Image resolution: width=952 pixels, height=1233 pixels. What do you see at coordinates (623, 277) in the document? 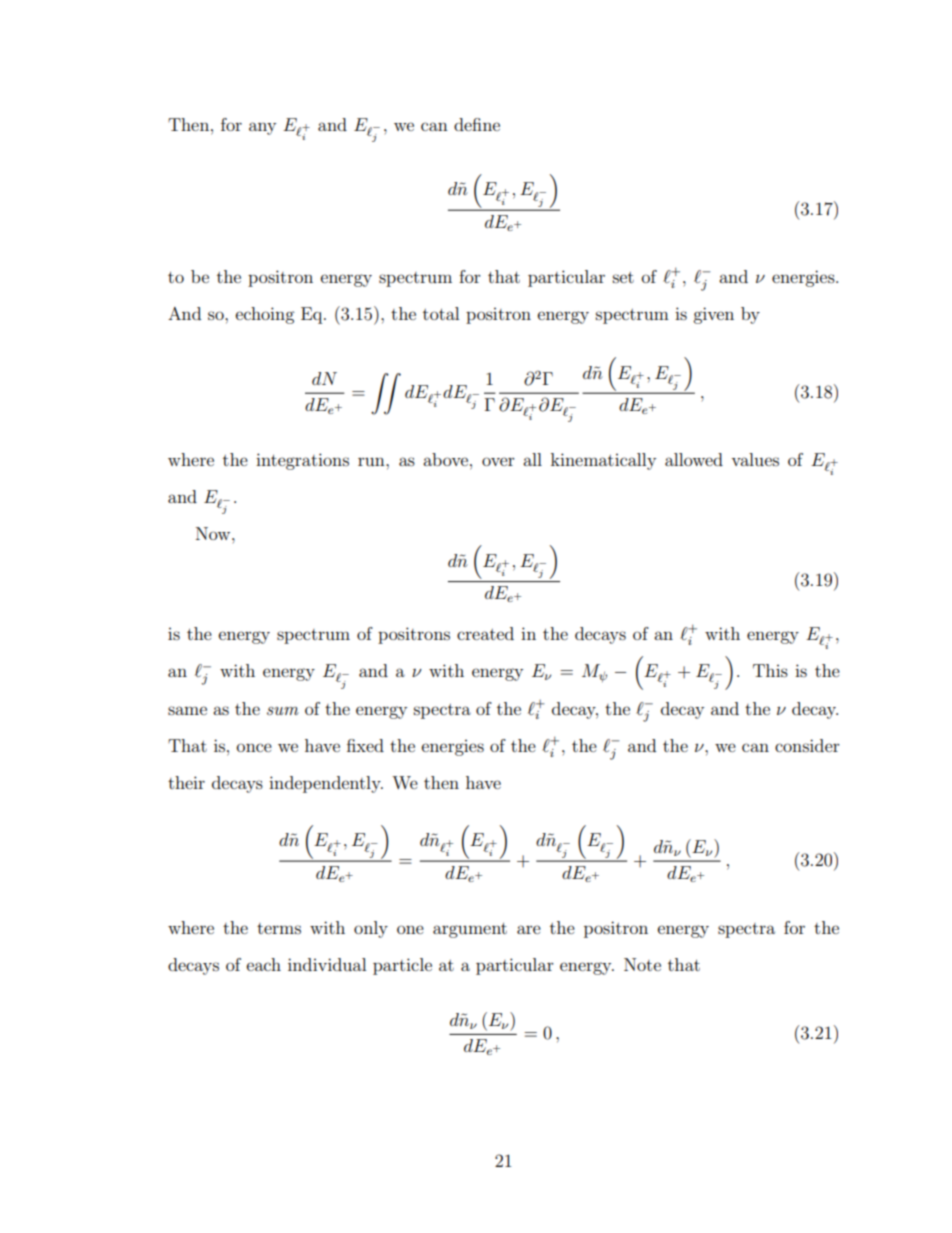
I see `set` at bounding box center [623, 277].
